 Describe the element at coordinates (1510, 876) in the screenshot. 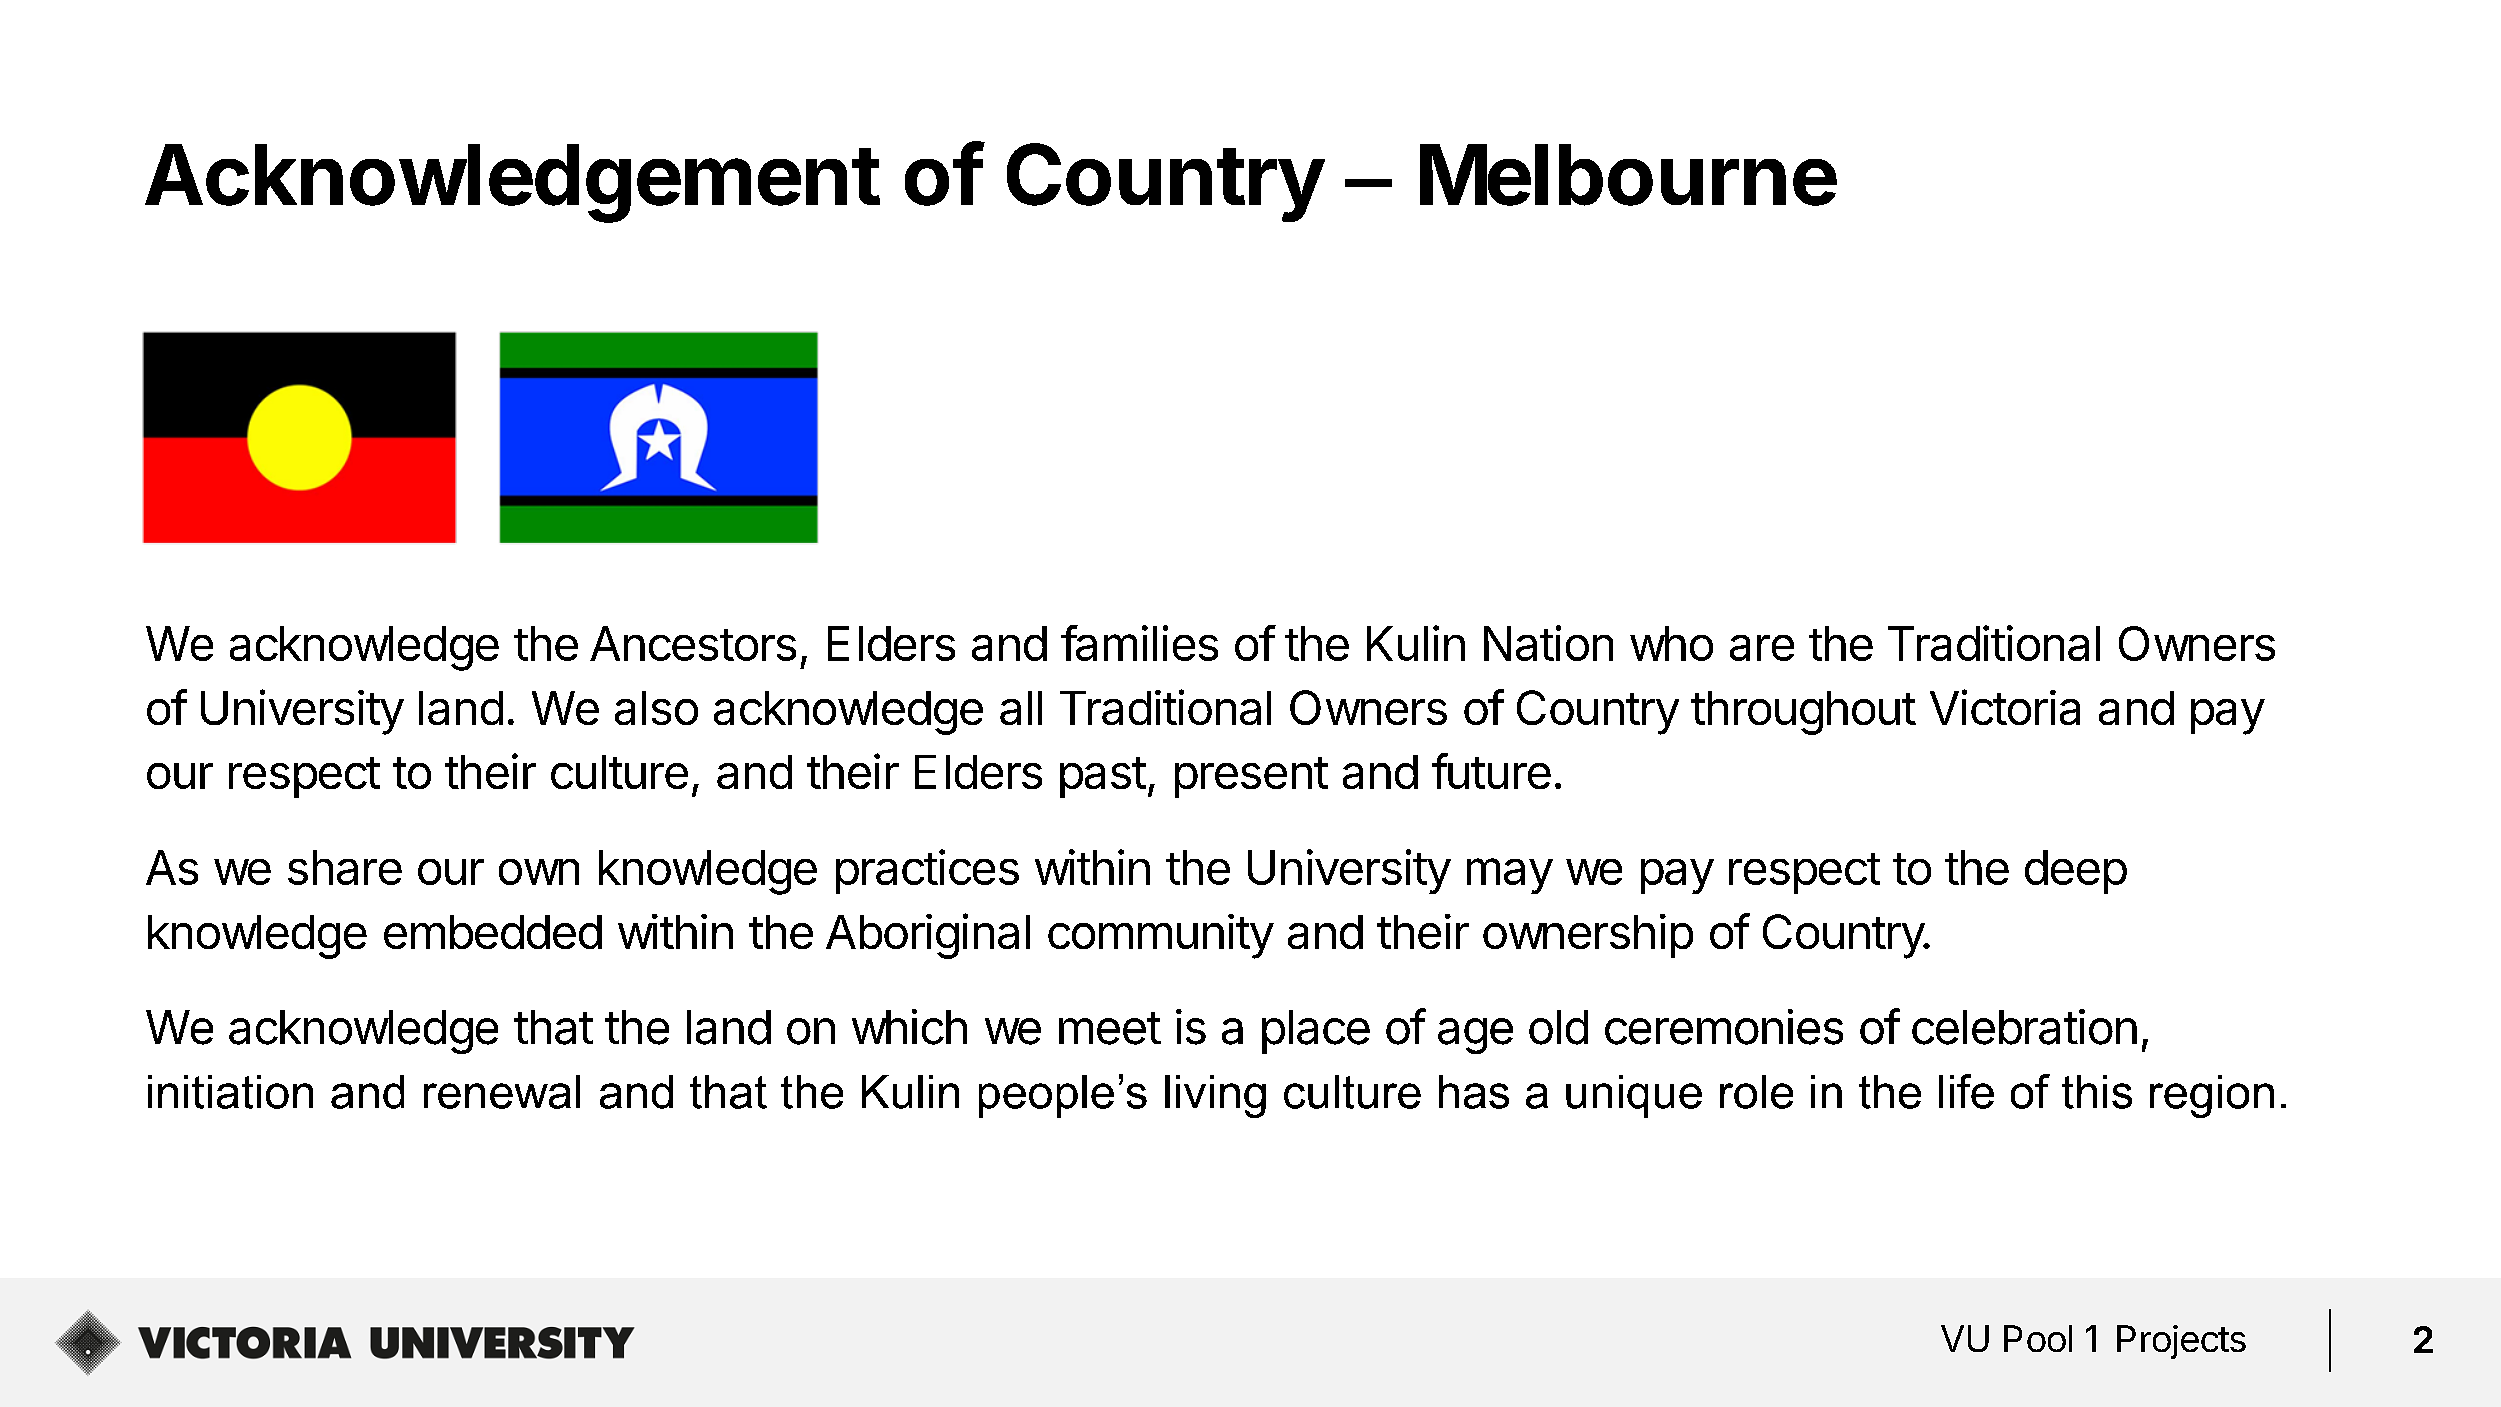

I see `may` at that location.
